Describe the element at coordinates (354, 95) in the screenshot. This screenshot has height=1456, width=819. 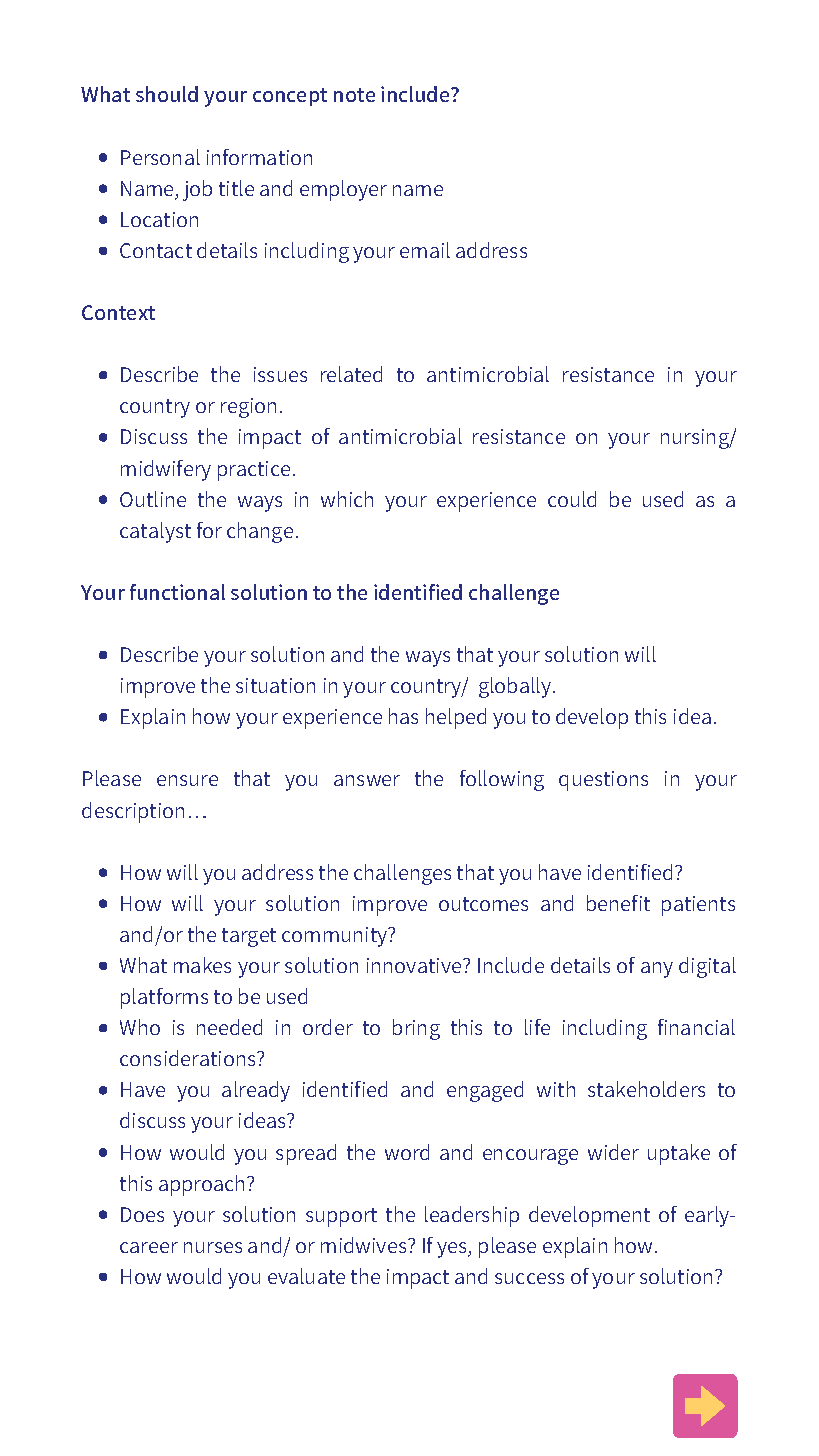
I see `note` at that location.
